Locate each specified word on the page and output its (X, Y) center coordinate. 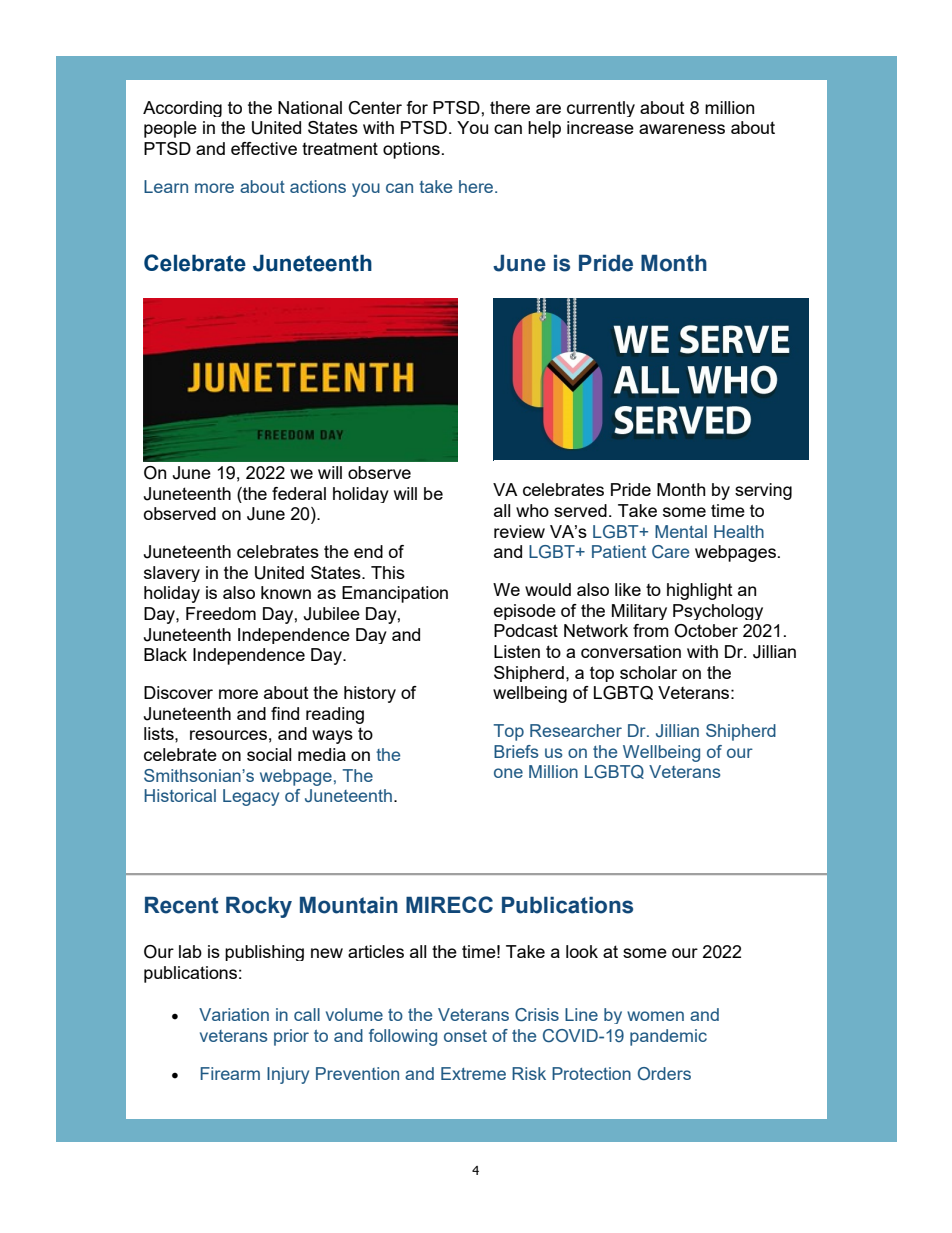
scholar (648, 672)
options (411, 150)
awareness (682, 129)
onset (465, 1036)
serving (763, 491)
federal (299, 493)
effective (264, 148)
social (269, 754)
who (532, 510)
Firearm (230, 1073)
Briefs (516, 751)
